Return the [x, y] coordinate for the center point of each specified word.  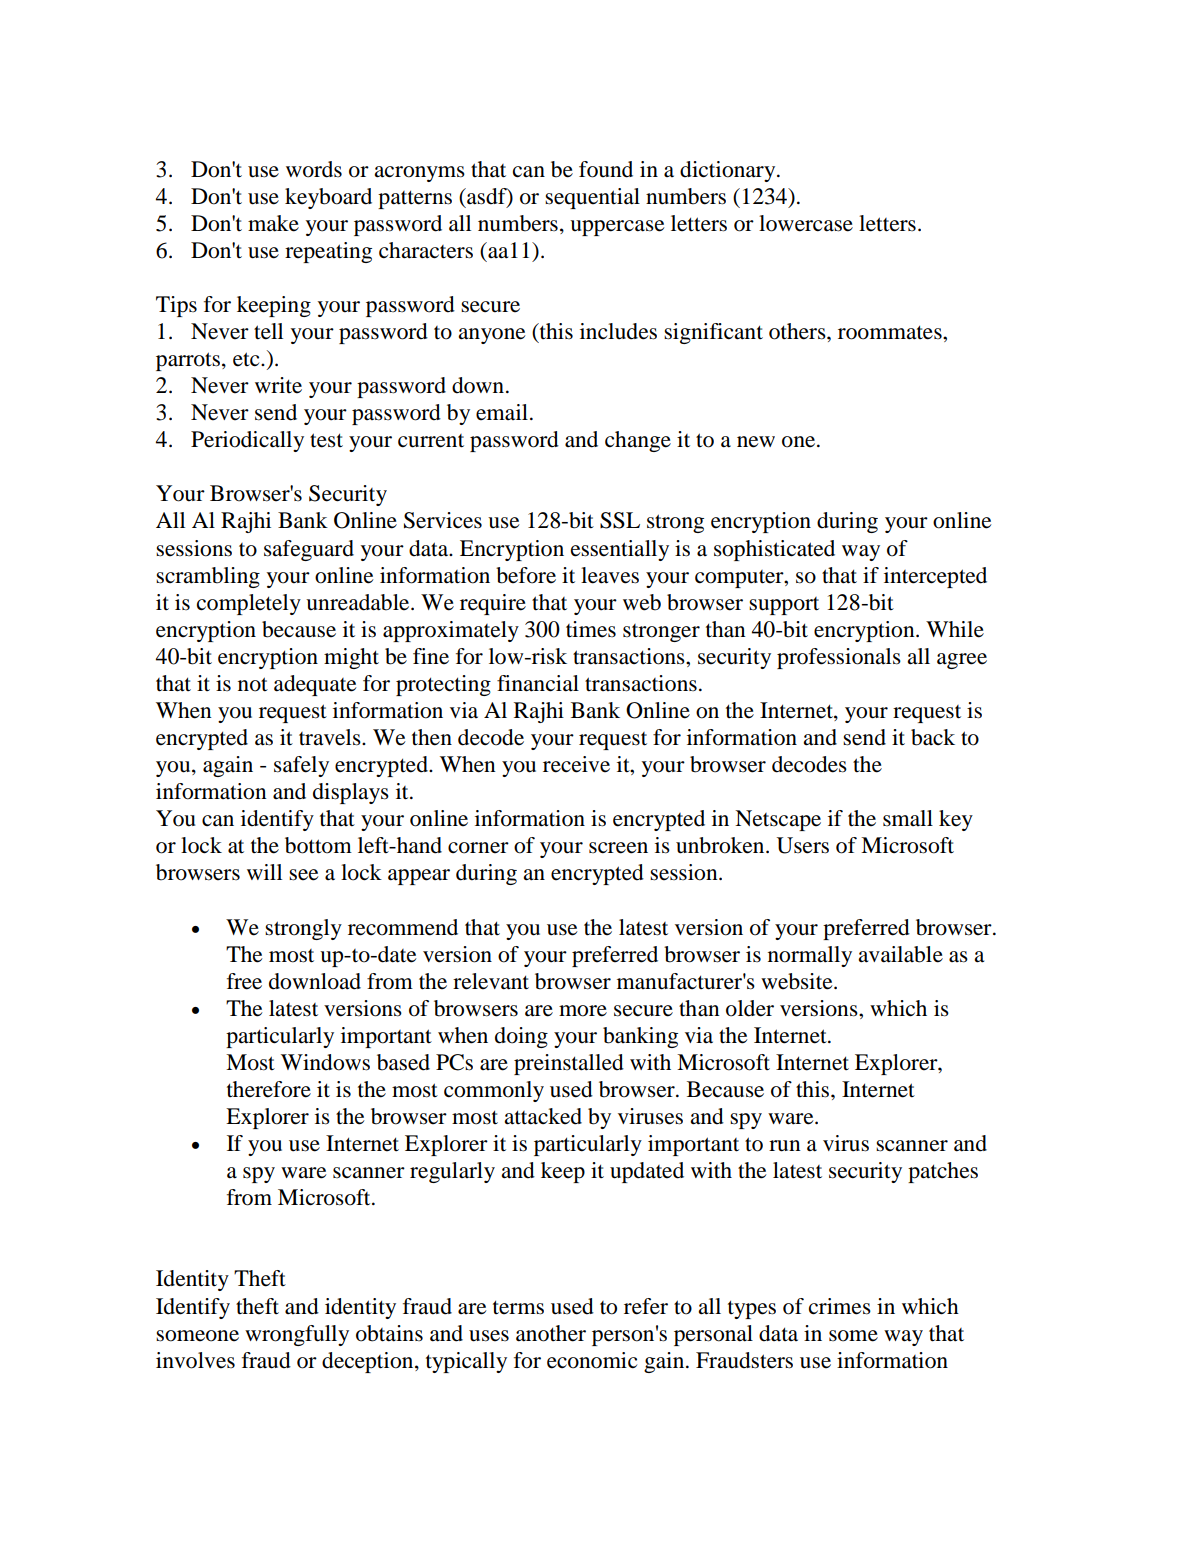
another [551, 1333]
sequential [592, 198]
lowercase [806, 223]
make [273, 223]
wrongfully [297, 1335]
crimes [840, 1306]
